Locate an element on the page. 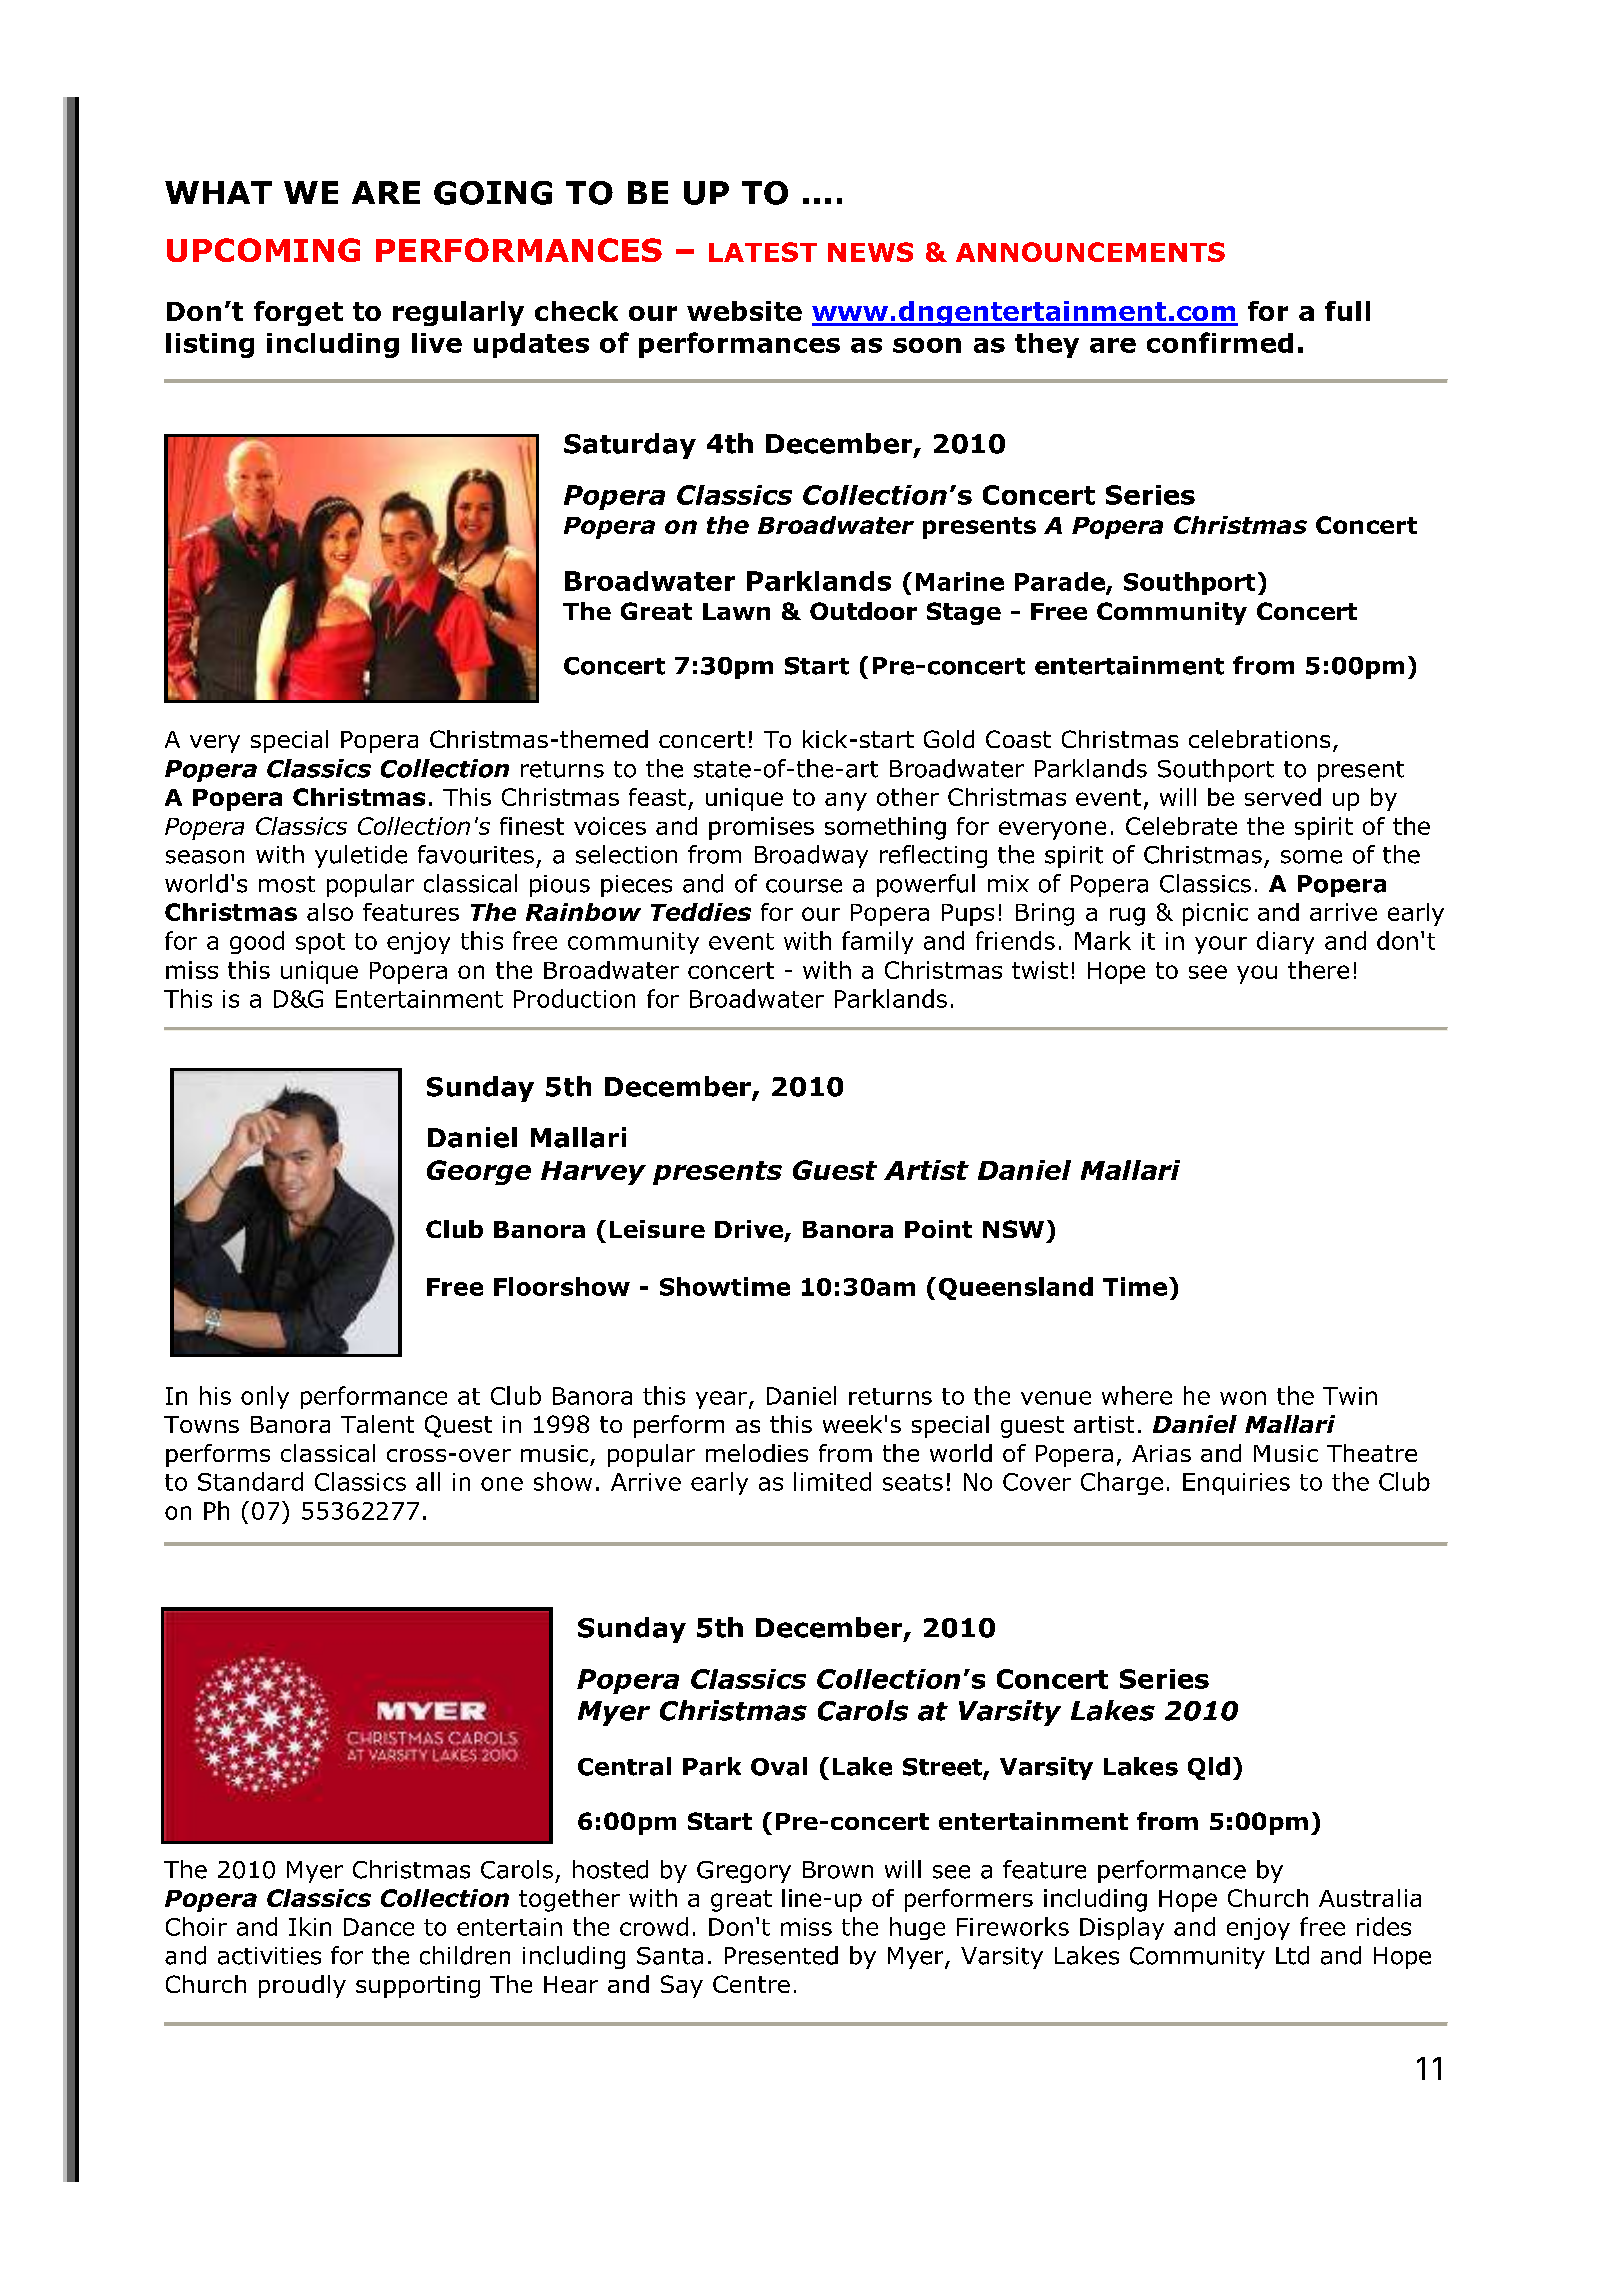  Drive is located at coordinates (749, 1229).
